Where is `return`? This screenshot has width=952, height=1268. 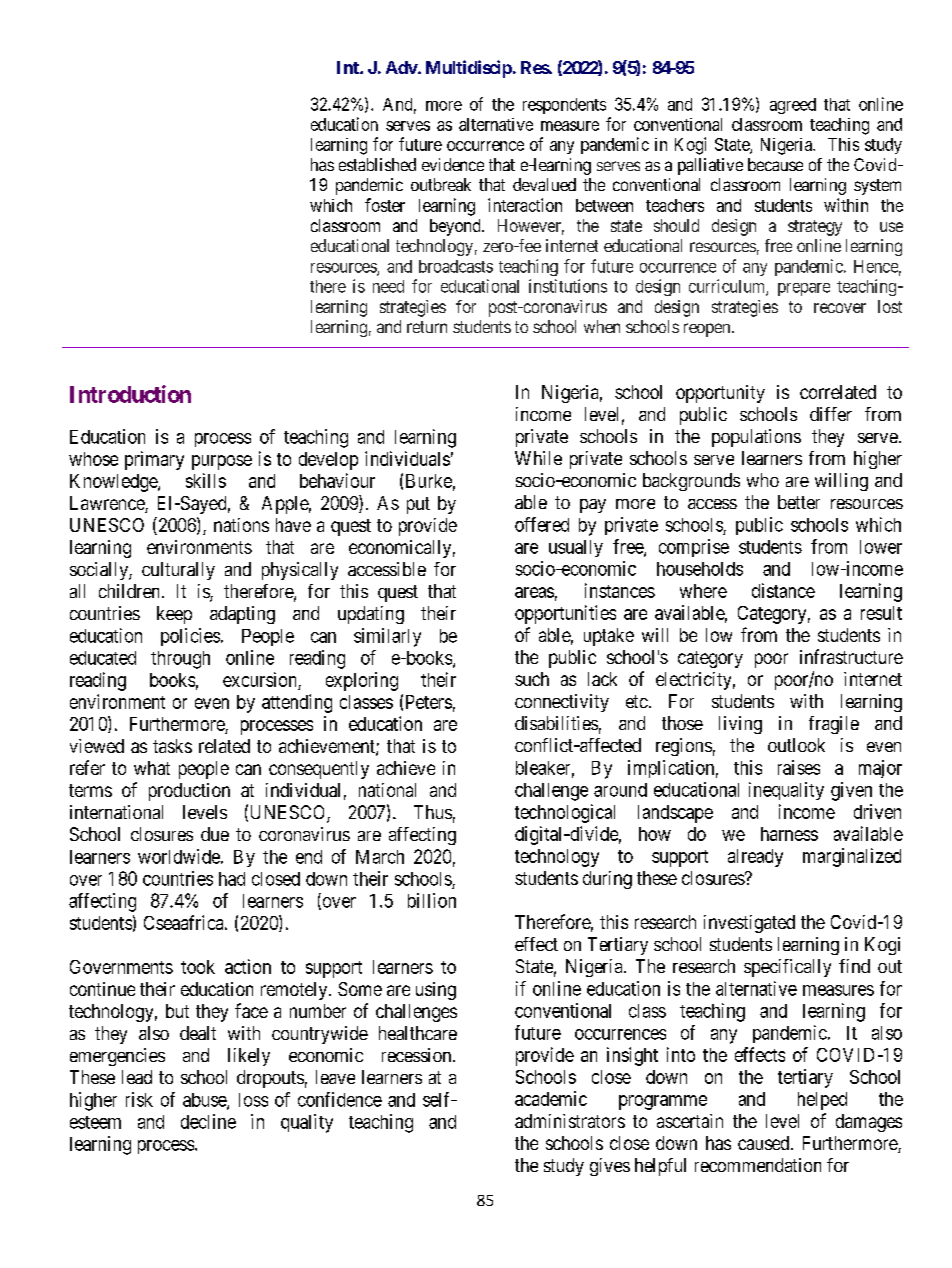
return is located at coordinates (427, 327).
